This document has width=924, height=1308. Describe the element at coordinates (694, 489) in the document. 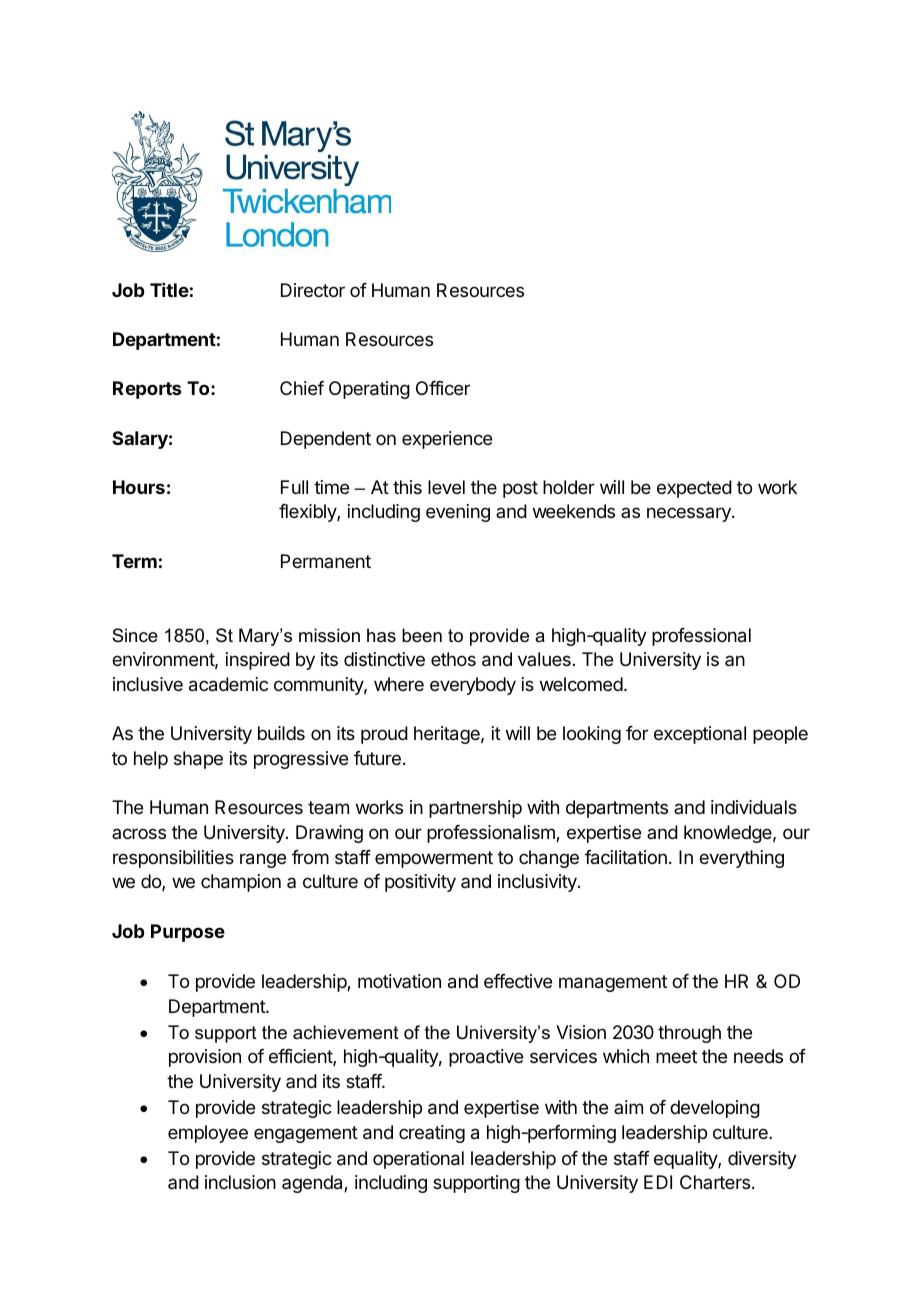

I see `expected` at that location.
